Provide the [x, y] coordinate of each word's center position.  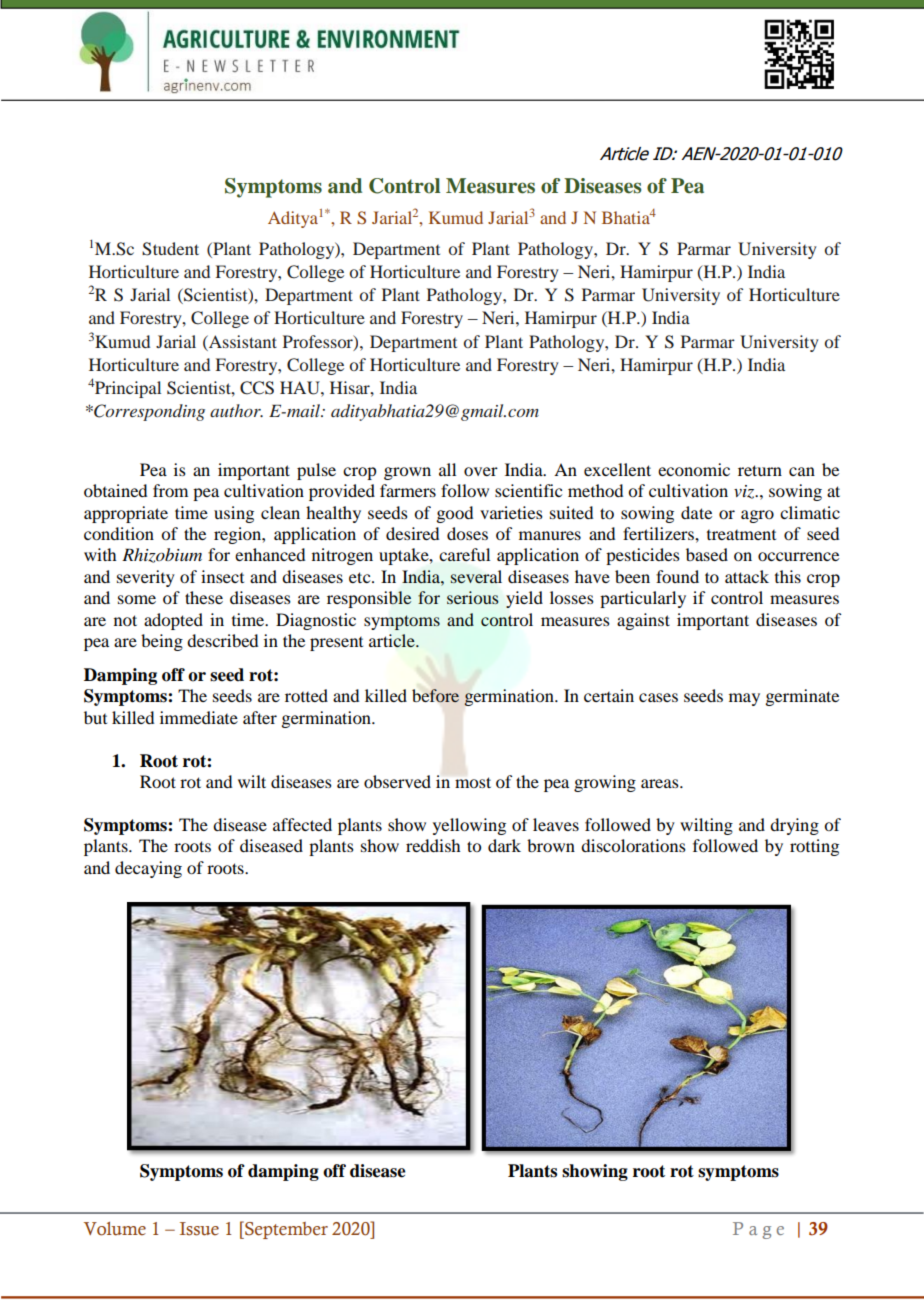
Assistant [242, 341]
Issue [199, 1229]
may [744, 699]
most [473, 782]
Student [170, 249]
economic [694, 469]
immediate [199, 717]
